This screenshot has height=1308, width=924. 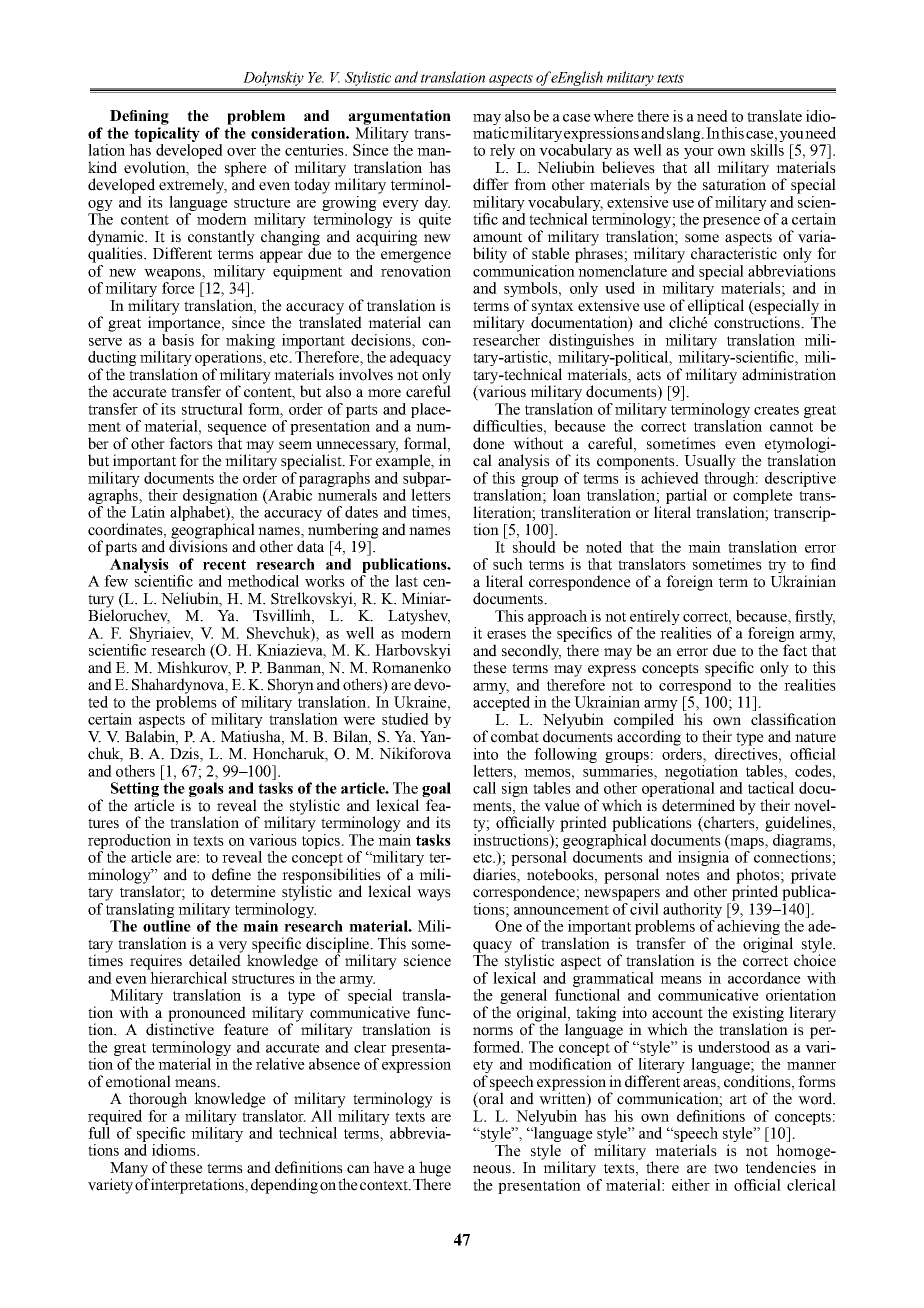 I want to click on from, so click(x=530, y=184).
